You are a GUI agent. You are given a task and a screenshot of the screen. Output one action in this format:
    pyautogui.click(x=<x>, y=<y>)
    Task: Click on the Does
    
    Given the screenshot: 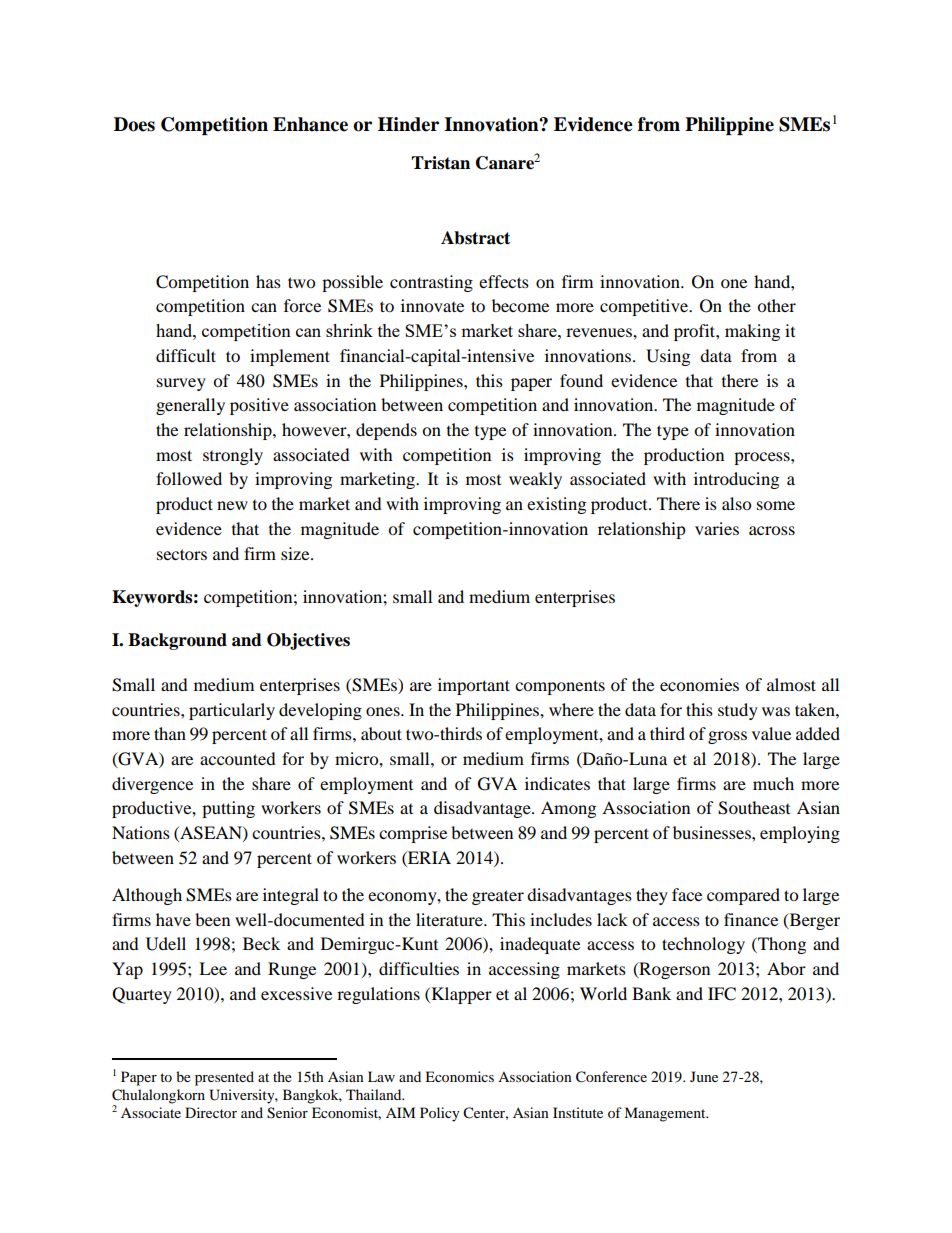 What is the action you would take?
    pyautogui.click(x=134, y=124)
